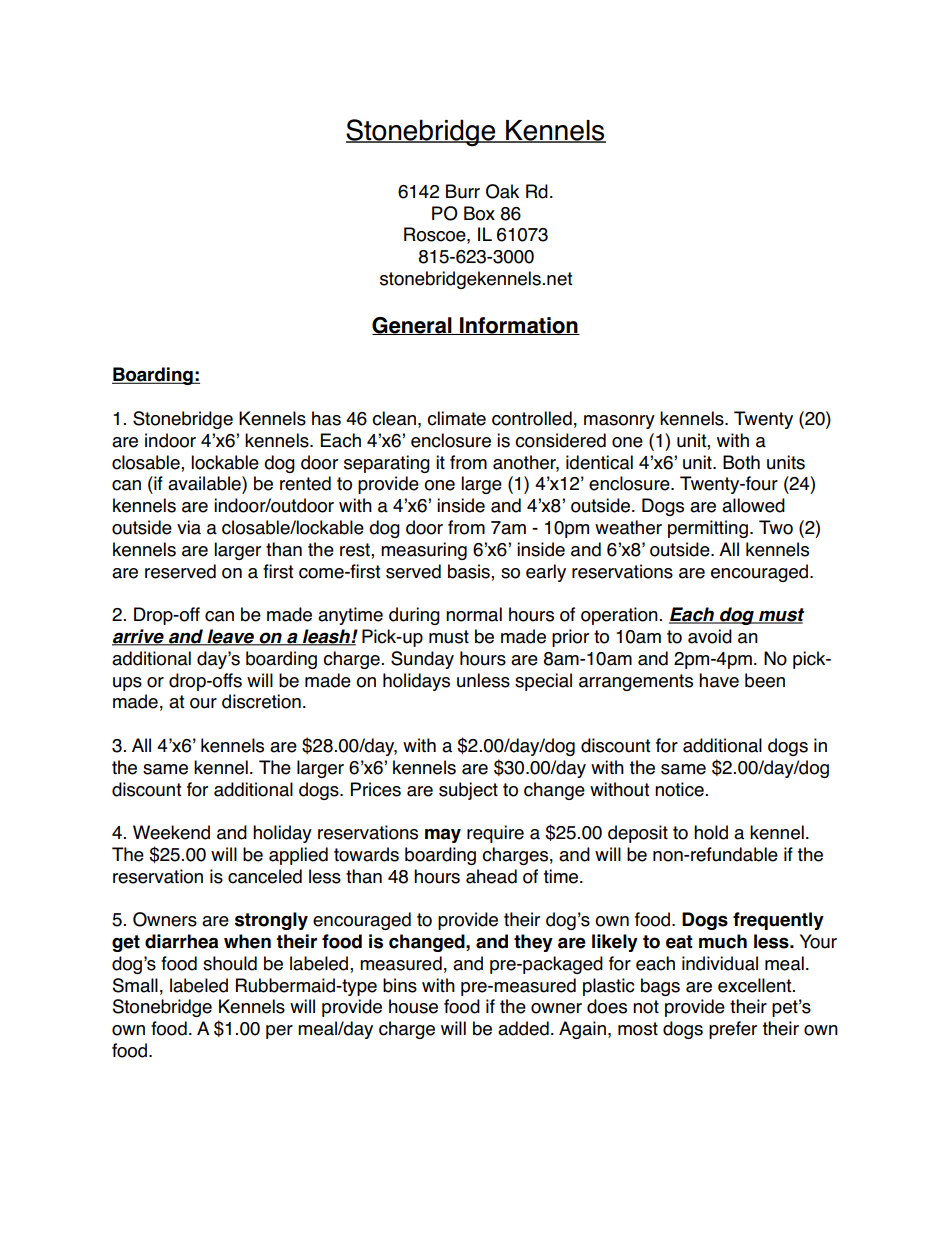 The height and width of the screenshot is (1233, 952). What do you see at coordinates (230, 963) in the screenshot?
I see `should` at bounding box center [230, 963].
